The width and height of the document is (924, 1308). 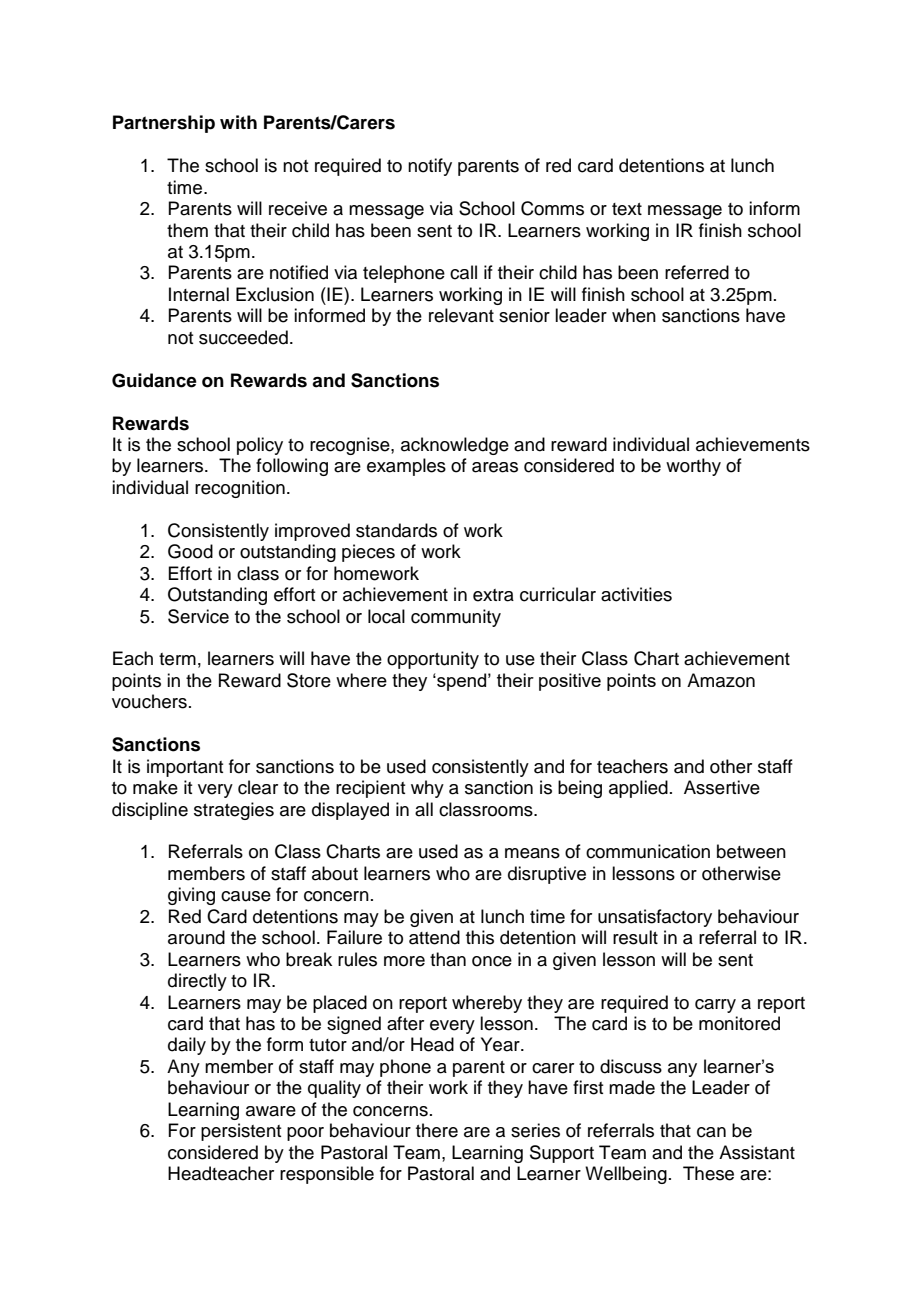 I want to click on recognition, so click(x=240, y=489).
